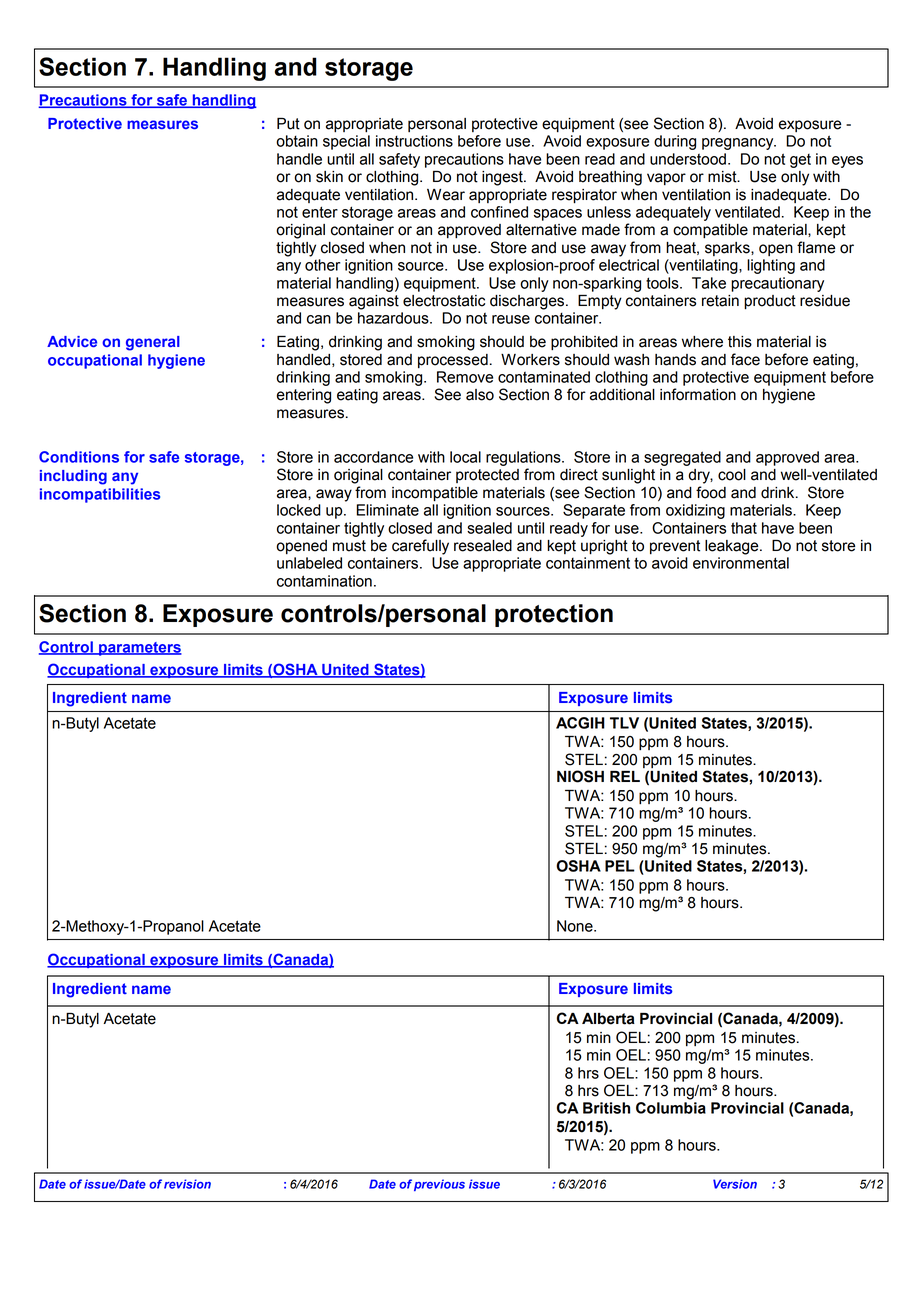  I want to click on instructions, so click(414, 141).
